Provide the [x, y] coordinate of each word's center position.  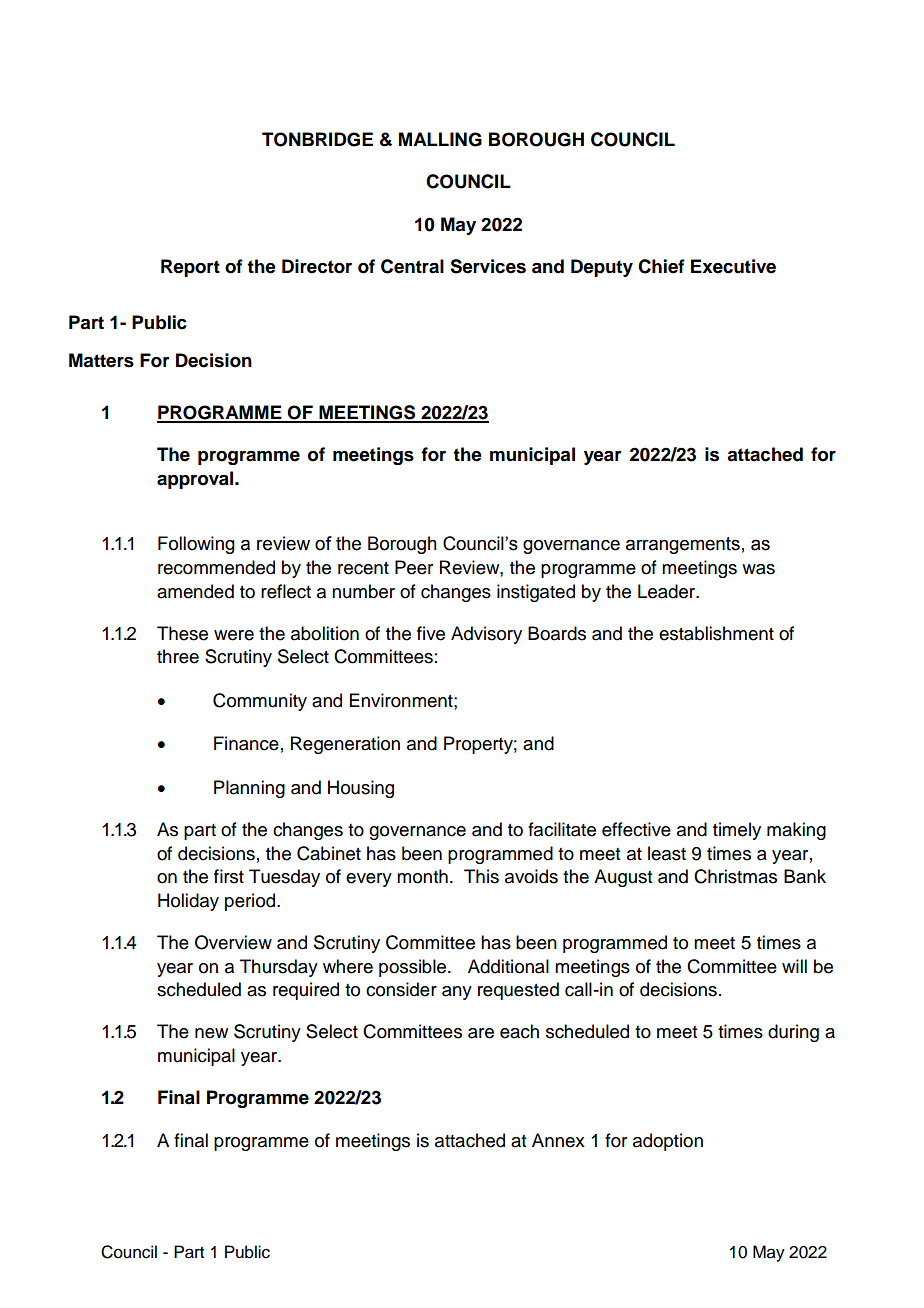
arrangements [683, 545]
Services [488, 266]
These [182, 633]
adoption [668, 1142]
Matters [101, 360]
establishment [716, 633]
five [431, 633]
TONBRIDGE [317, 139]
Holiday [188, 902]
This [481, 876]
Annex [558, 1140]
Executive [733, 266]
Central [412, 266]
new [211, 1033]
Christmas [735, 876]
